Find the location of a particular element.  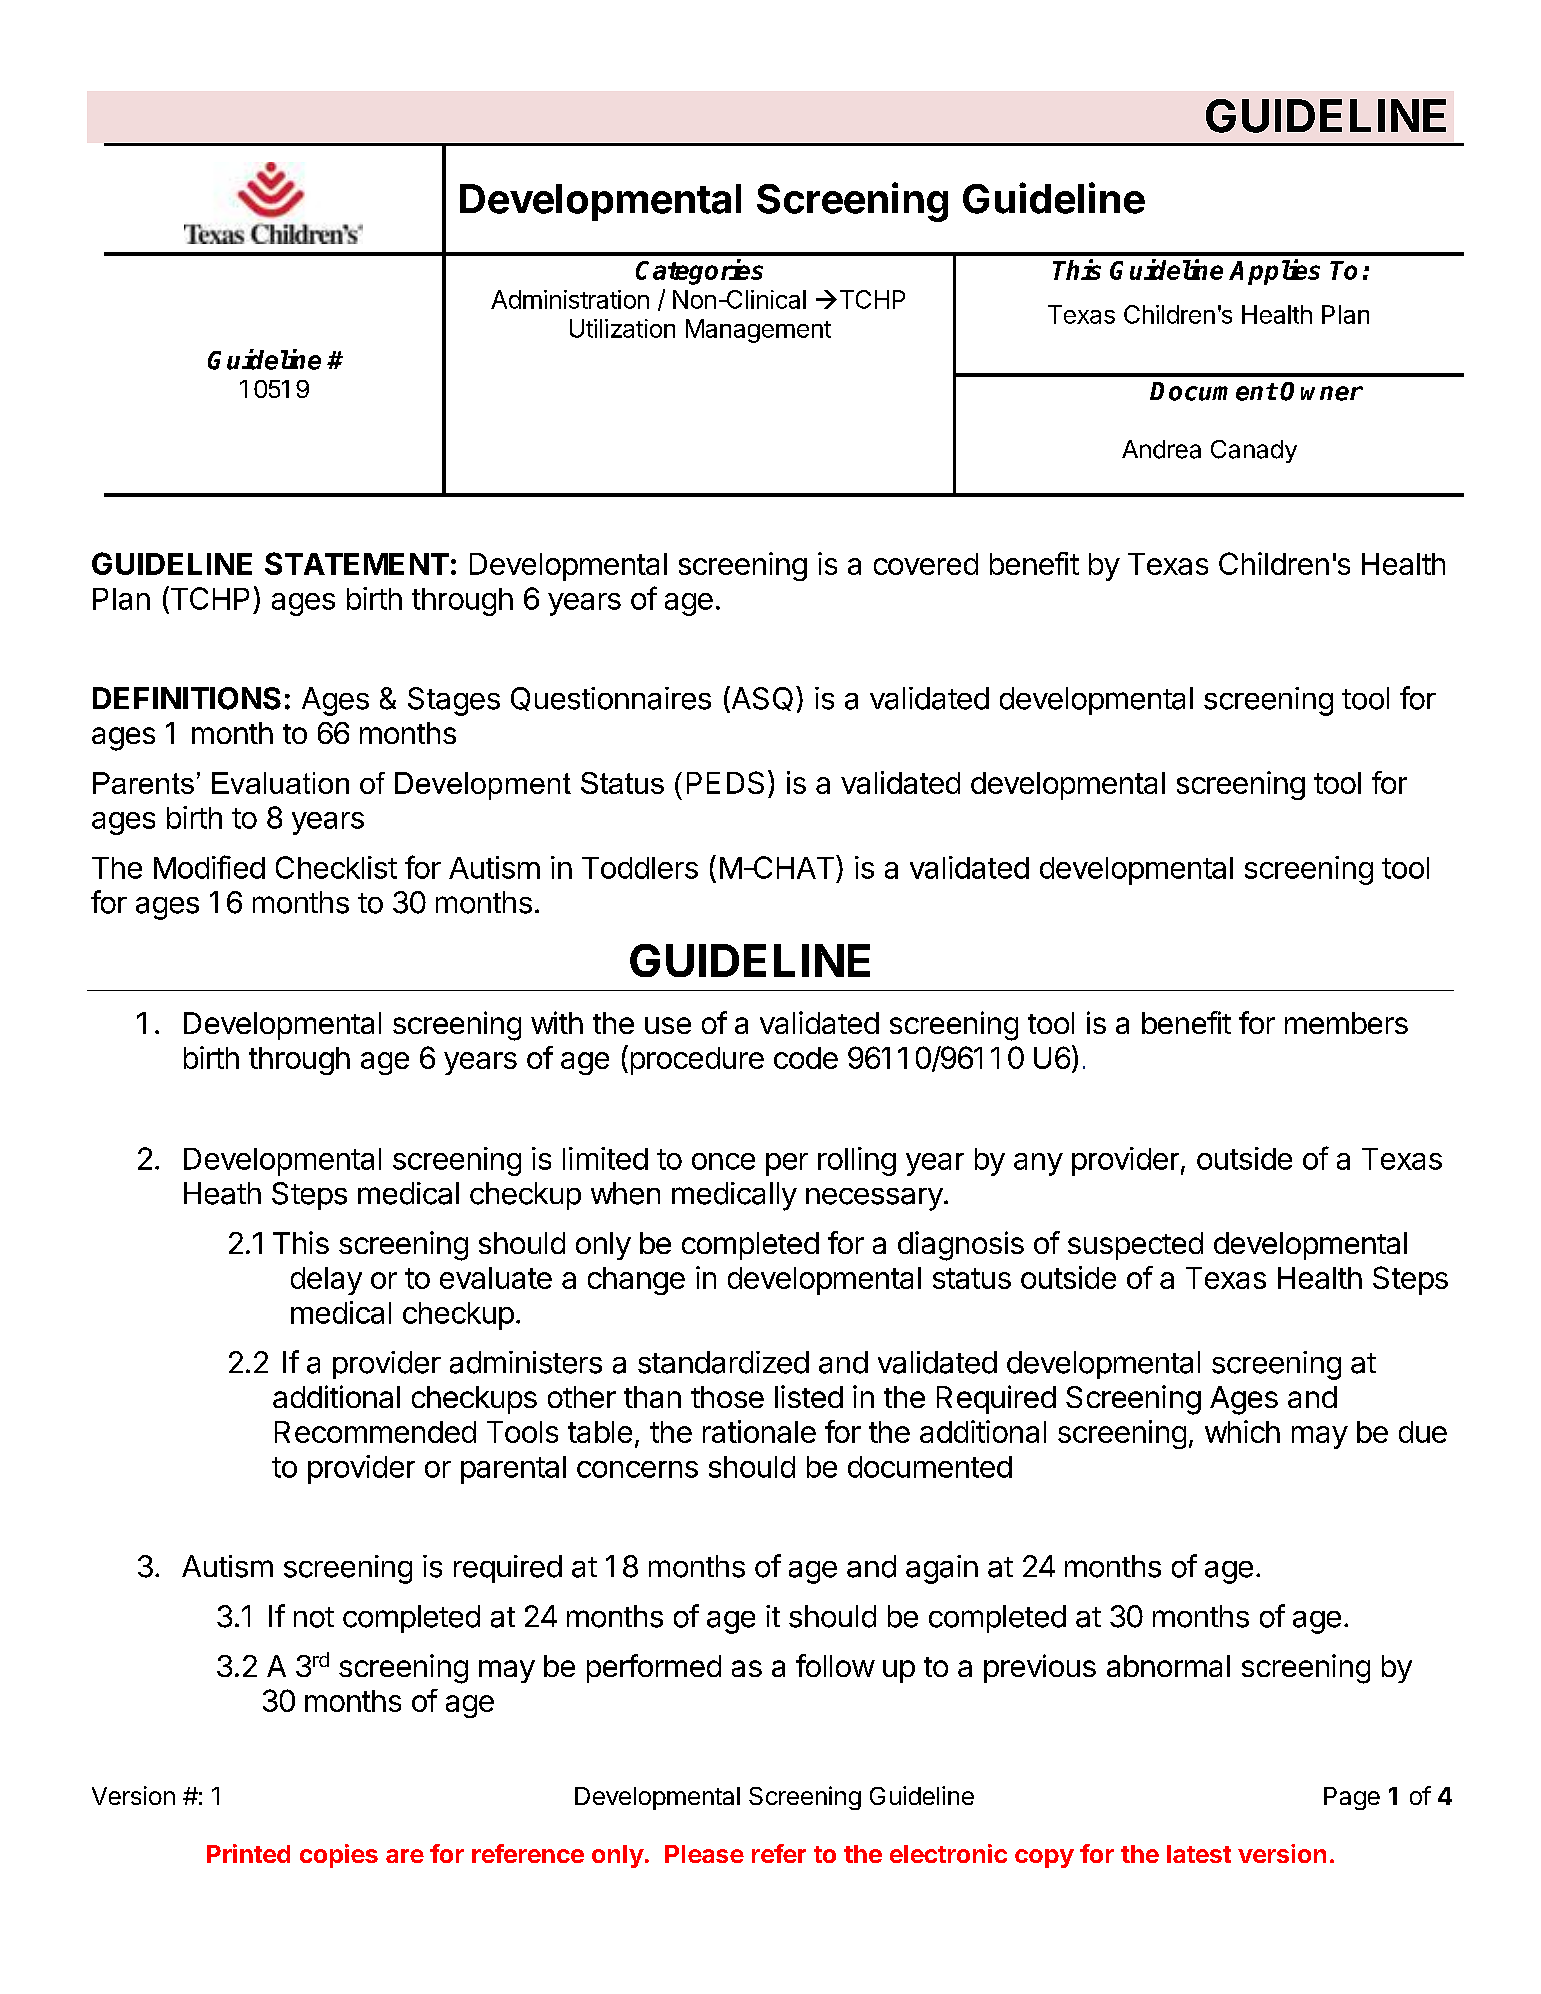

members is located at coordinates (1346, 1023).
